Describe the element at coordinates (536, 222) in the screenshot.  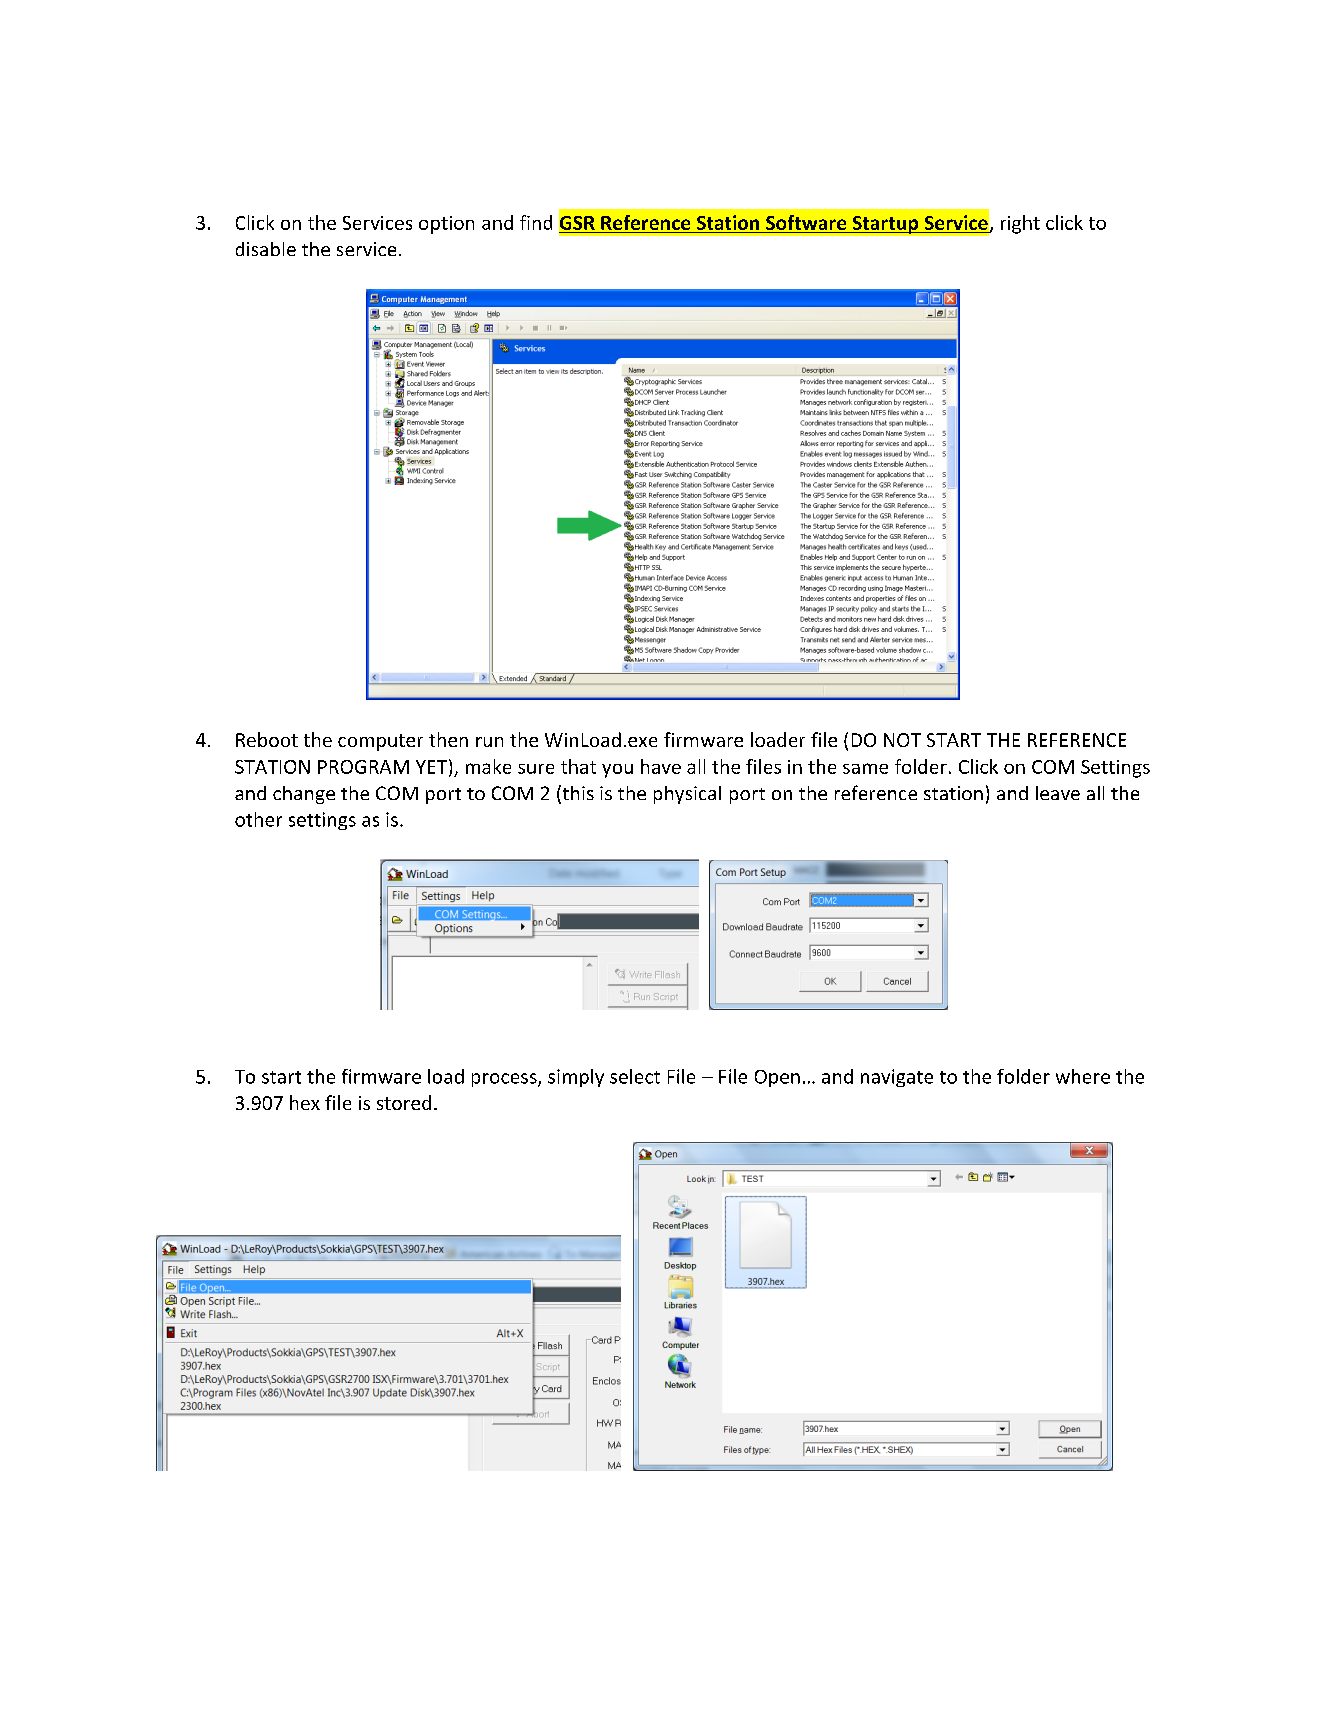
I see `find` at that location.
